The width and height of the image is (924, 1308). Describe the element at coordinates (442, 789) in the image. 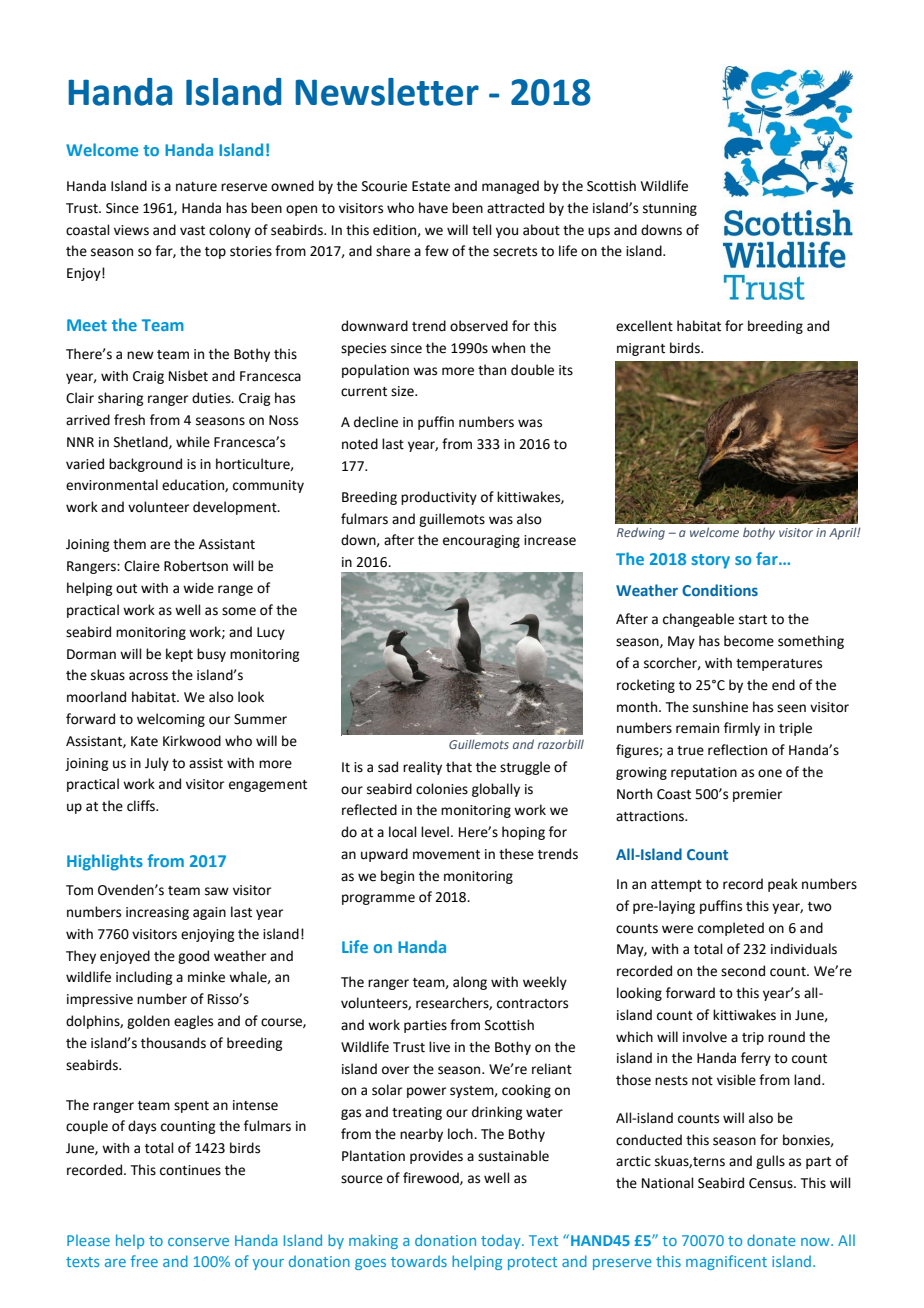

I see `colonies` at that location.
